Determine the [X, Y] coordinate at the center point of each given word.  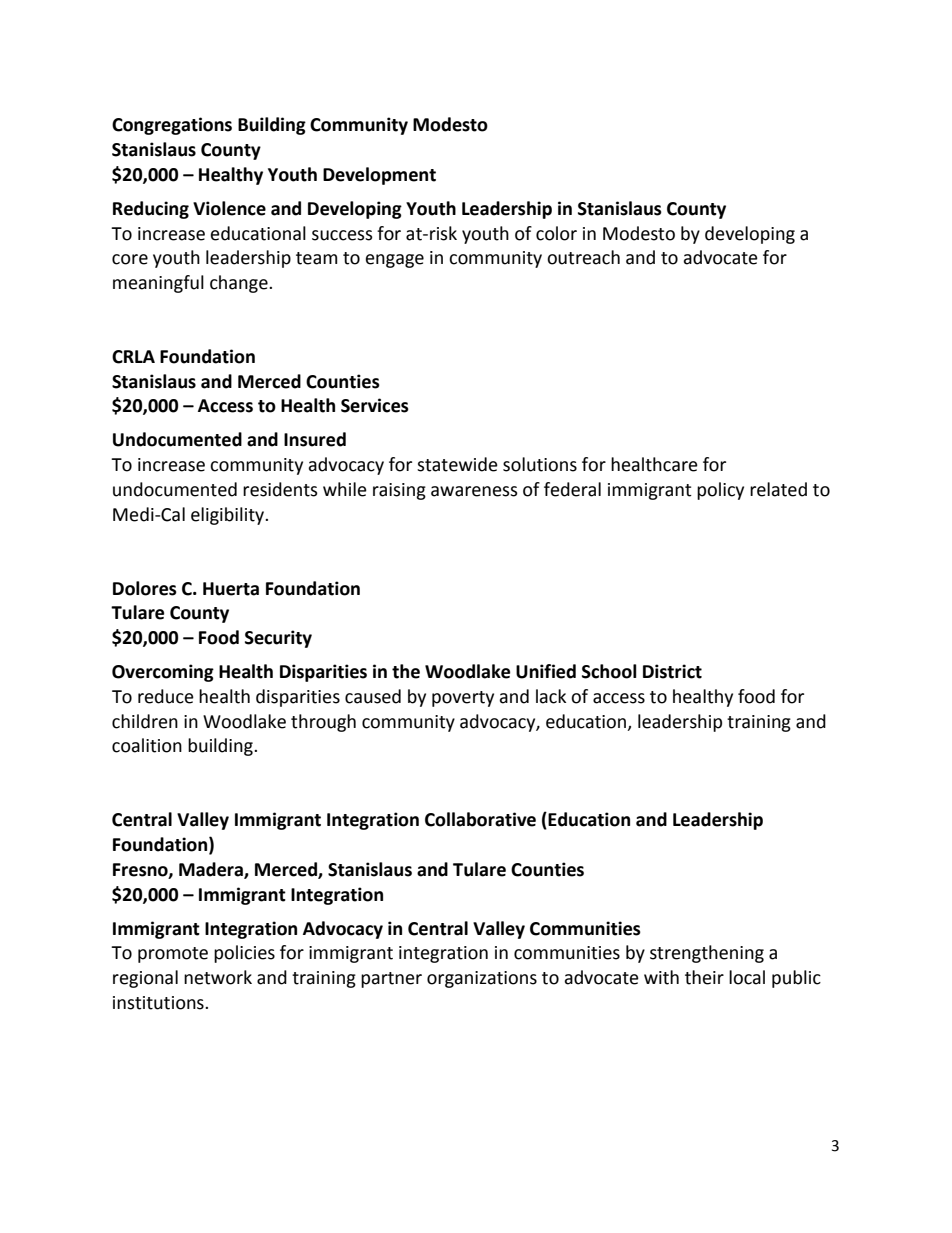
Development [379, 176]
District [672, 671]
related [778, 489]
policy [720, 491]
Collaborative [480, 819]
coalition [147, 745]
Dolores [145, 588]
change [240, 284]
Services [375, 405]
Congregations [172, 126]
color [556, 233]
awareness [474, 491]
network [218, 977]
